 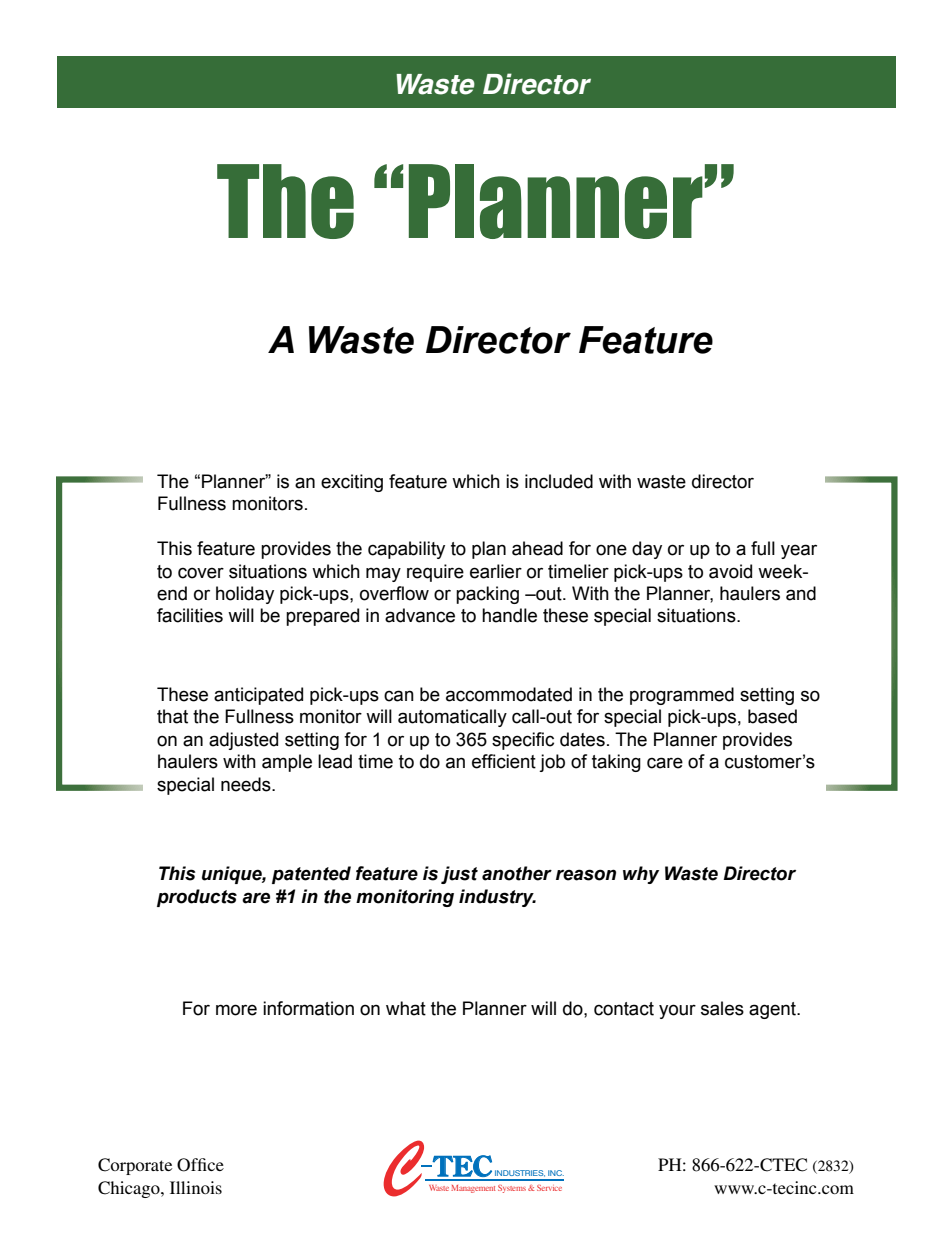 What do you see at coordinates (196, 1187) in the screenshot?
I see `Illinois` at bounding box center [196, 1187].
